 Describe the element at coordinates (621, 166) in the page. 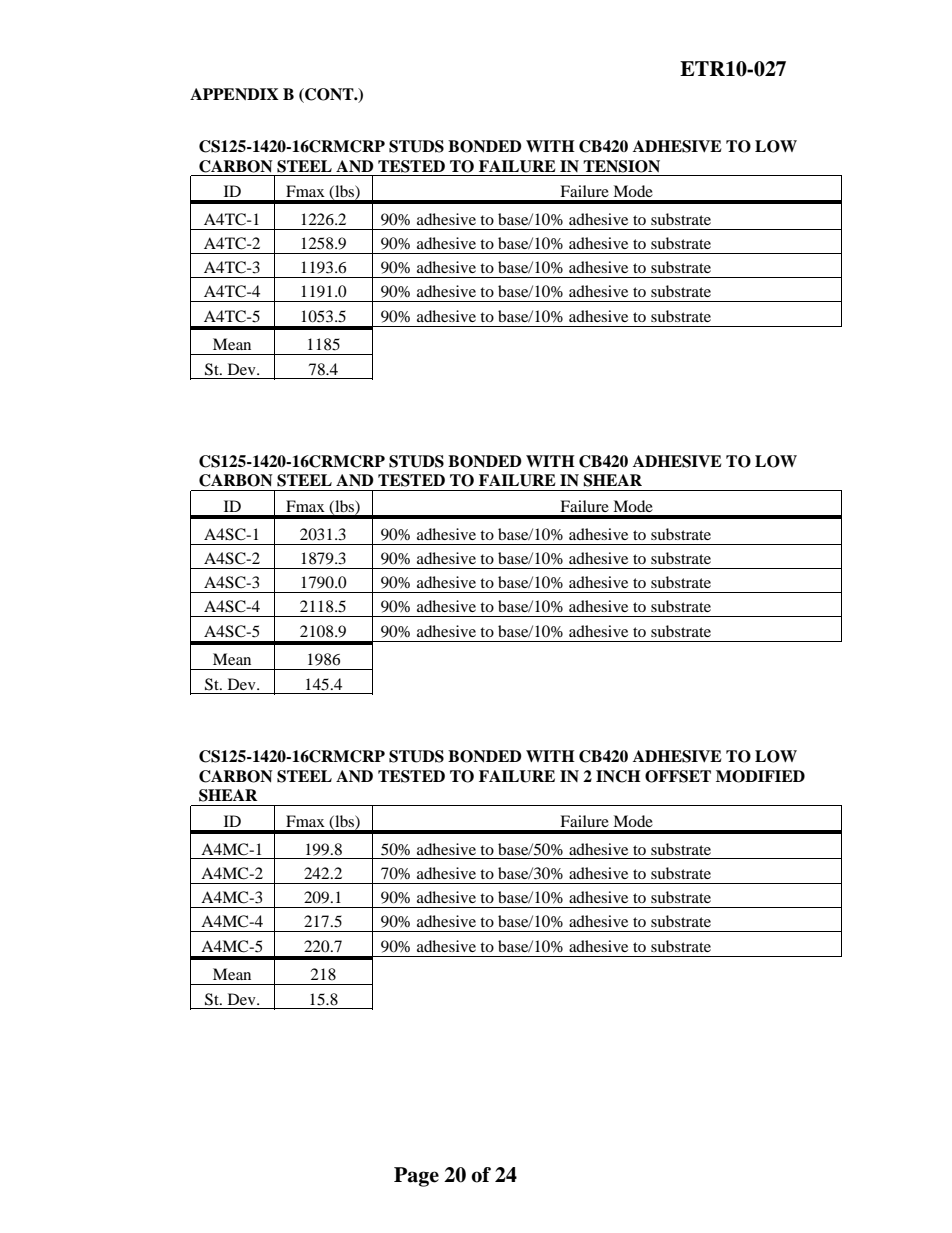

I see `TENSION` at that location.
